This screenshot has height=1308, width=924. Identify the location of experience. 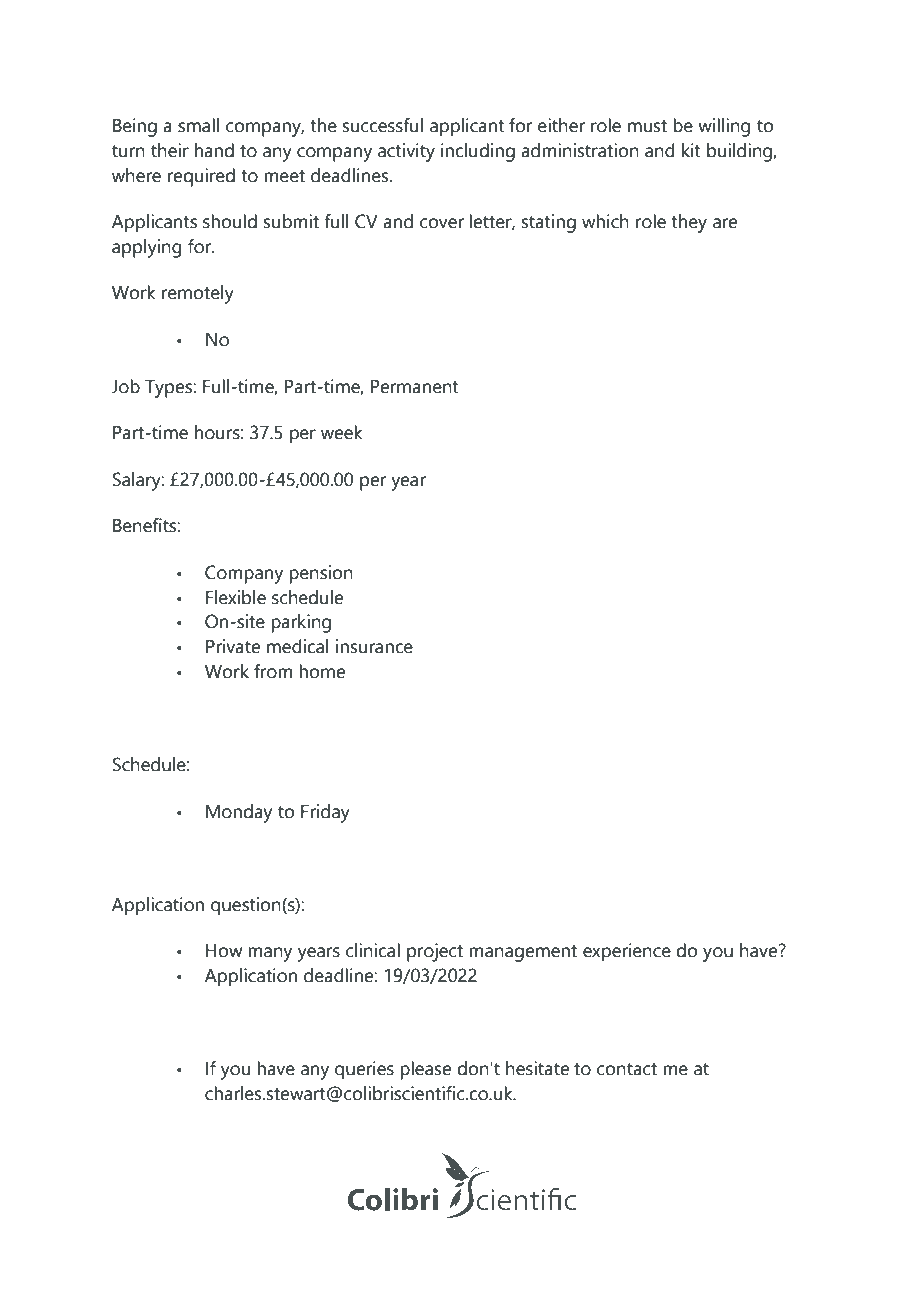
(627, 952).
